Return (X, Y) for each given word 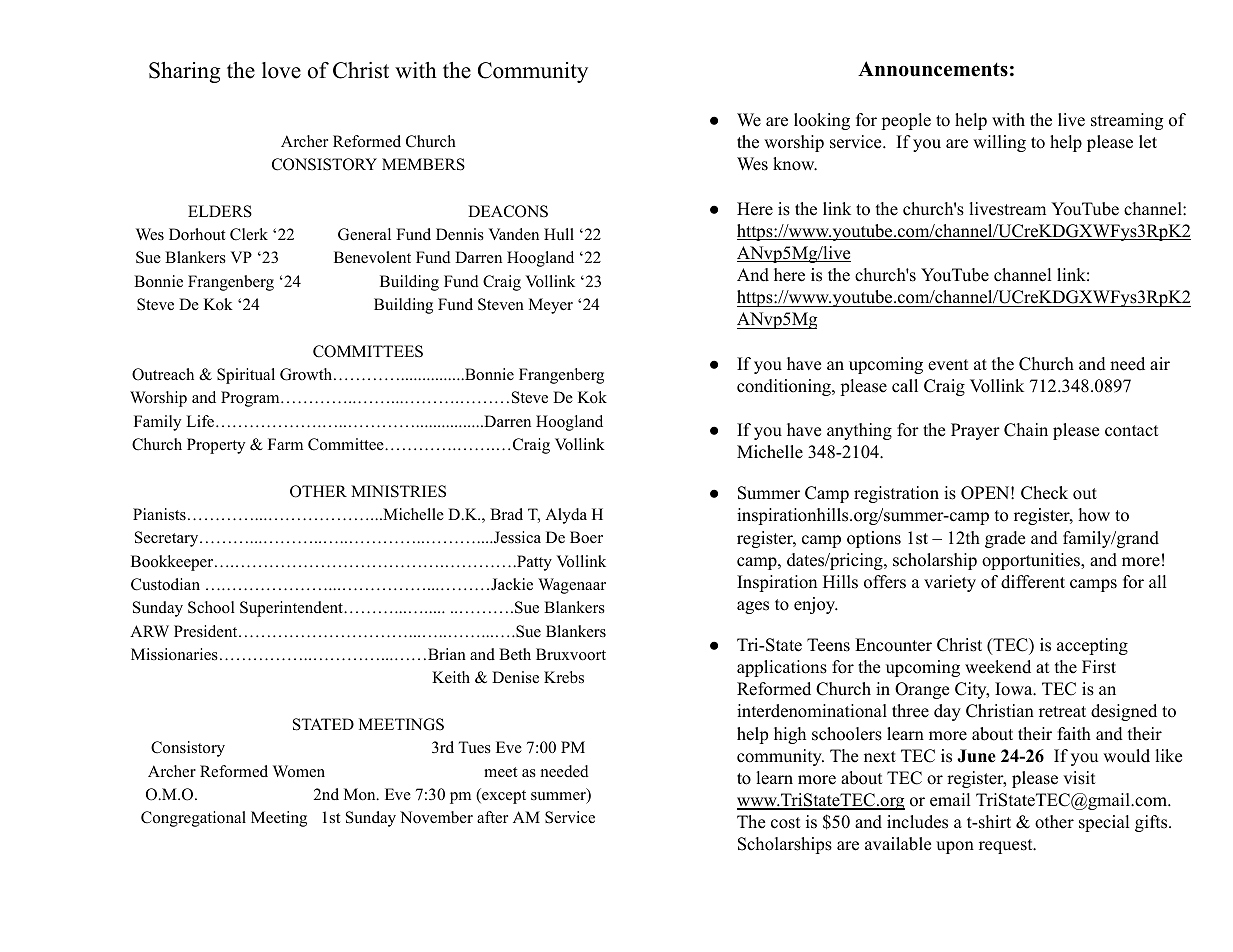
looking (822, 121)
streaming (1127, 121)
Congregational (193, 819)
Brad (506, 514)
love (281, 70)
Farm (285, 444)
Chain (1026, 430)
